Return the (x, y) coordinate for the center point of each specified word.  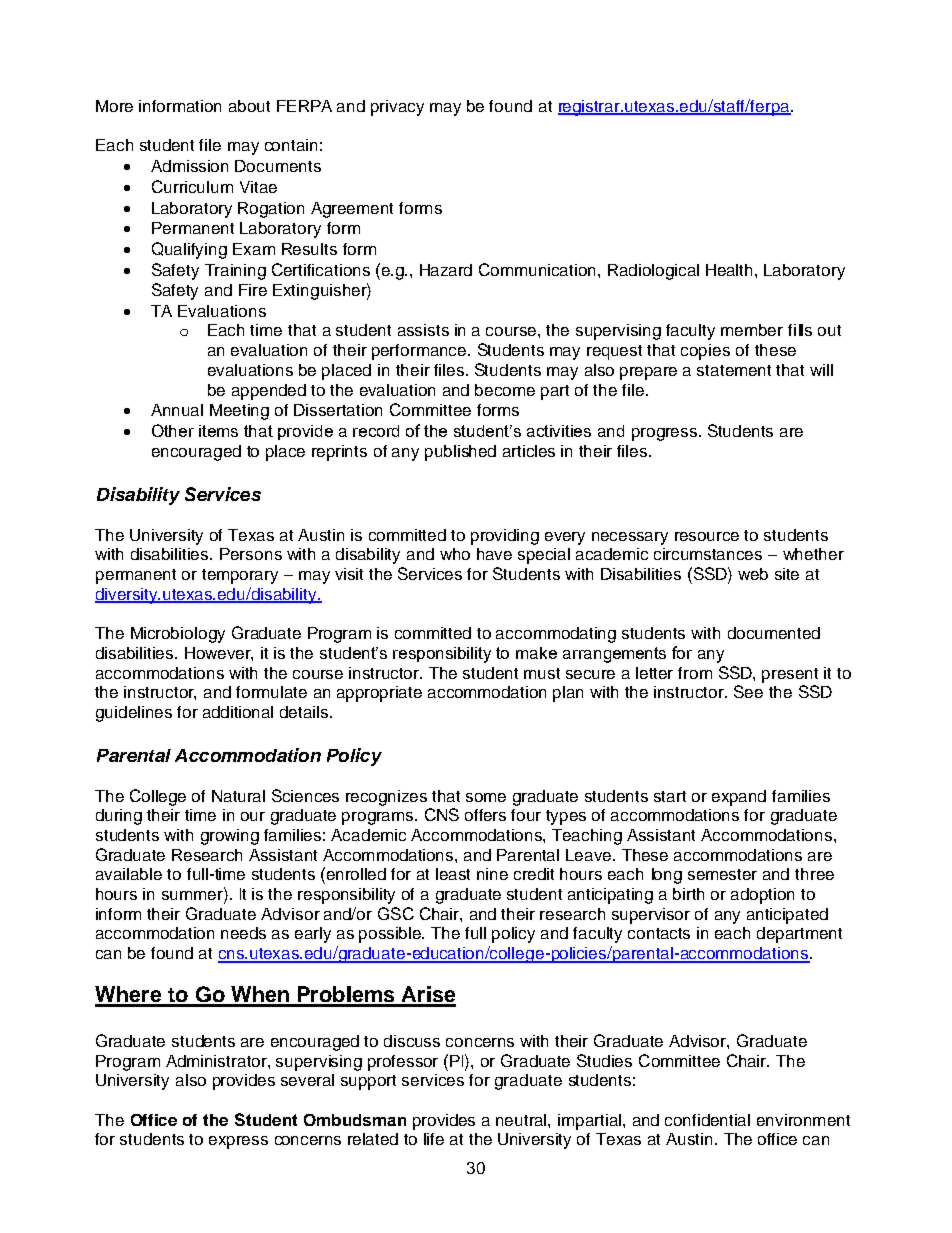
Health (731, 270)
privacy (397, 108)
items (218, 431)
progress (666, 434)
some (486, 797)
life (434, 1139)
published (460, 453)
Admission (189, 166)
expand (739, 798)
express (238, 1142)
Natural (238, 796)
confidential (707, 1120)
